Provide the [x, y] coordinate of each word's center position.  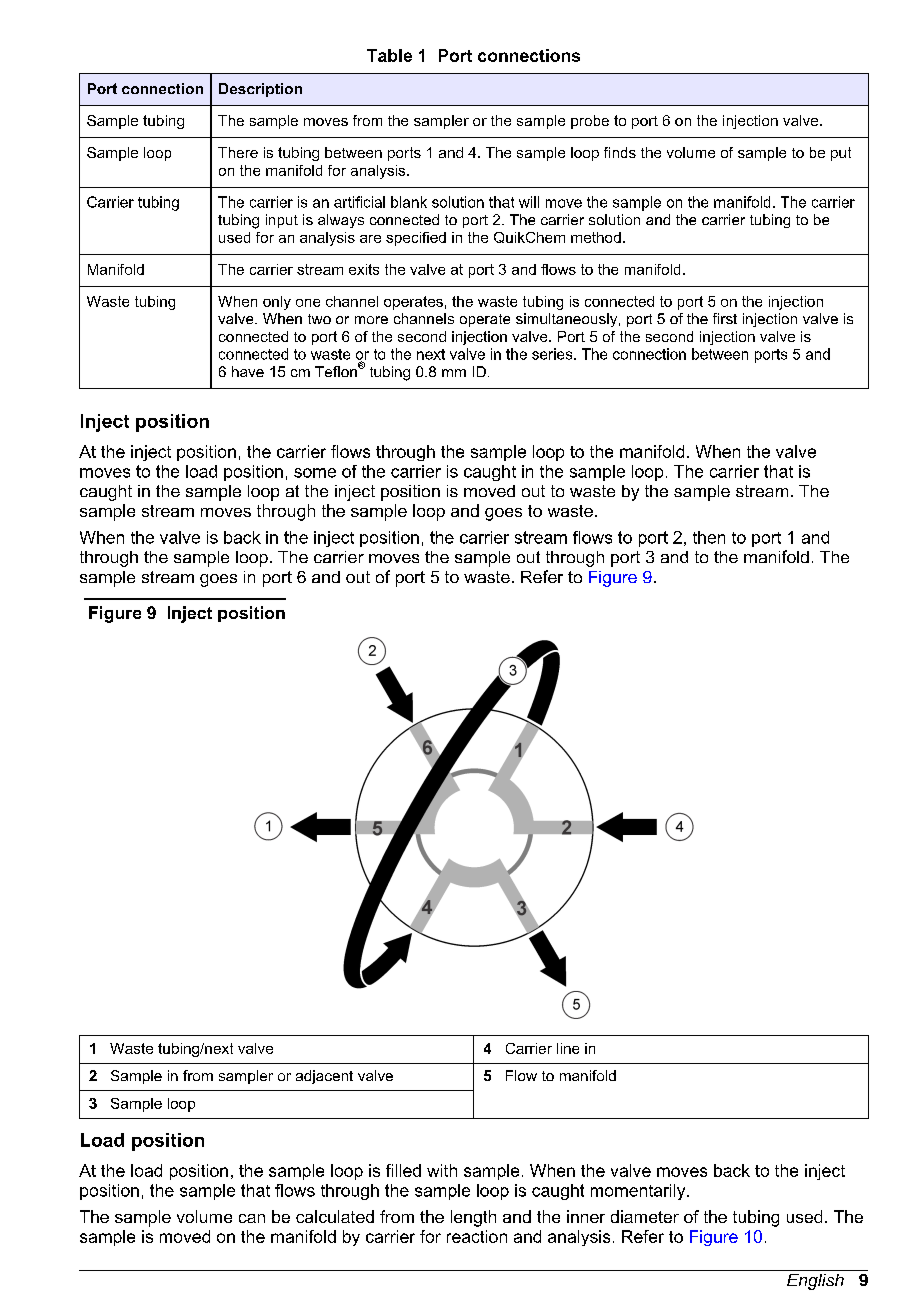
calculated [335, 1216]
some [315, 473]
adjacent [324, 1077]
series [553, 354]
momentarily [639, 1192]
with [442, 1170]
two [319, 319]
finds [620, 152]
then [709, 537]
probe [590, 122]
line [568, 1048]
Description [260, 90]
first [725, 318]
